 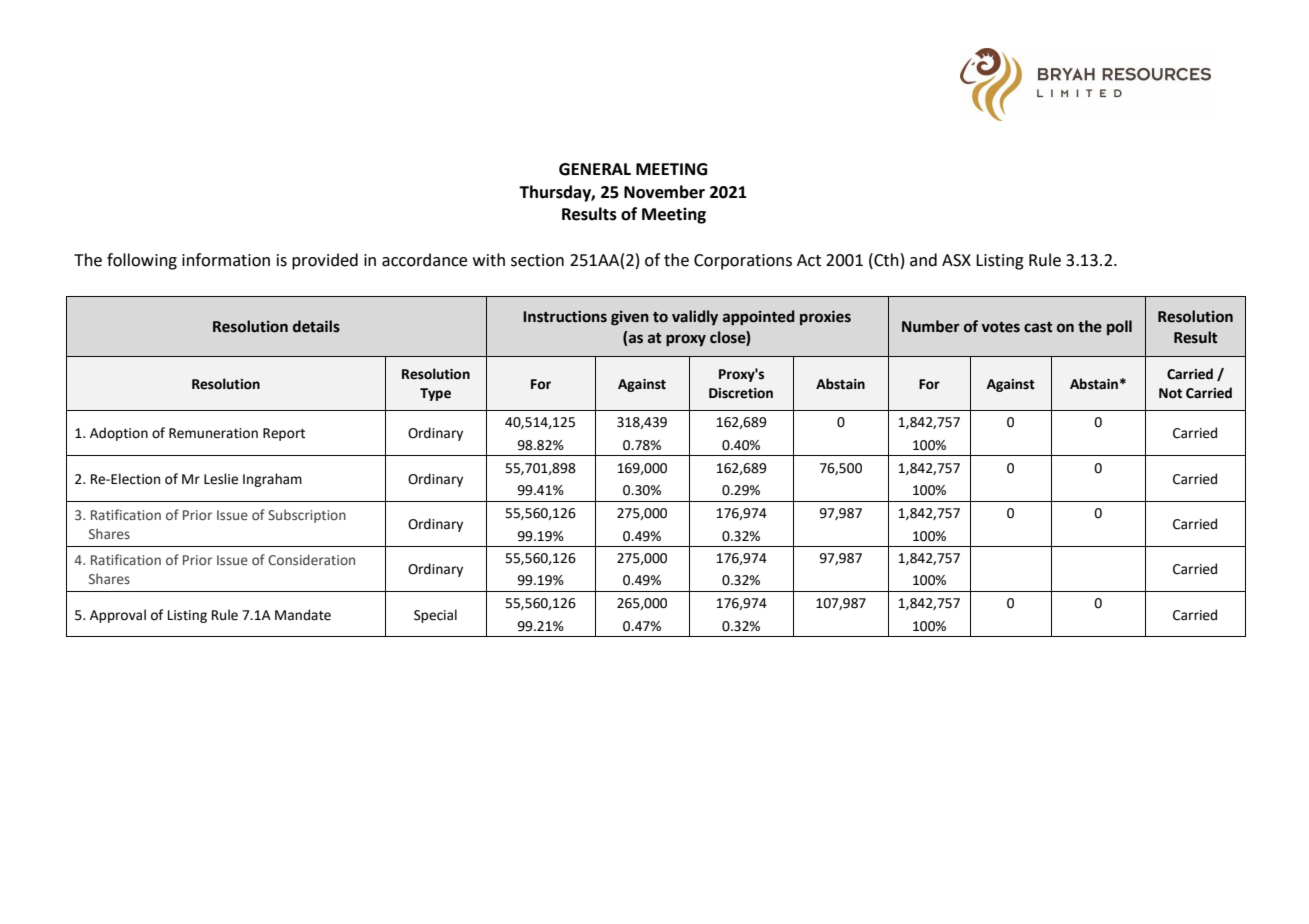 I want to click on November, so click(x=664, y=192).
